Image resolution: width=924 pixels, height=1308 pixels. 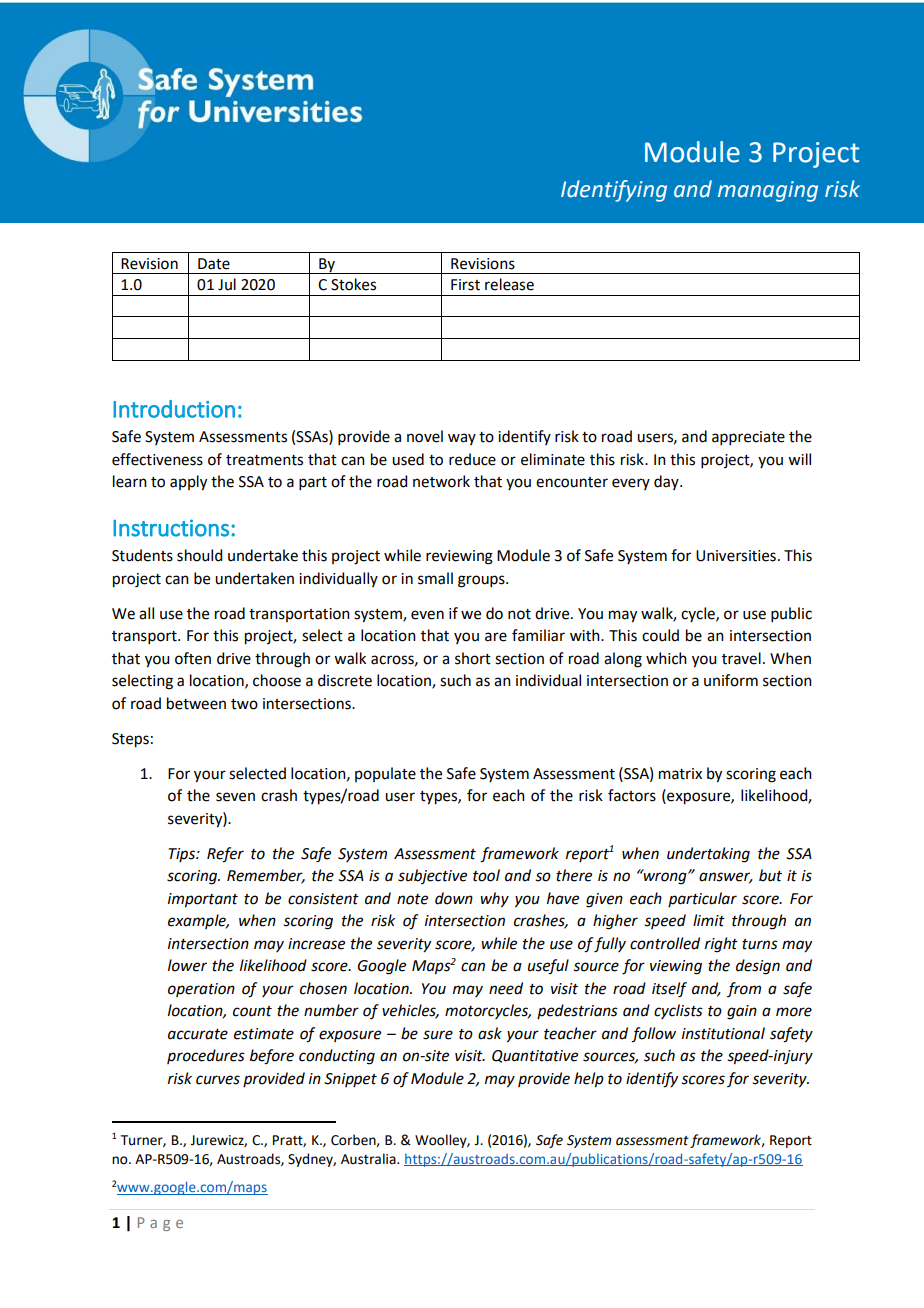 What do you see at coordinates (171, 528) in the page?
I see `Instructions` at bounding box center [171, 528].
